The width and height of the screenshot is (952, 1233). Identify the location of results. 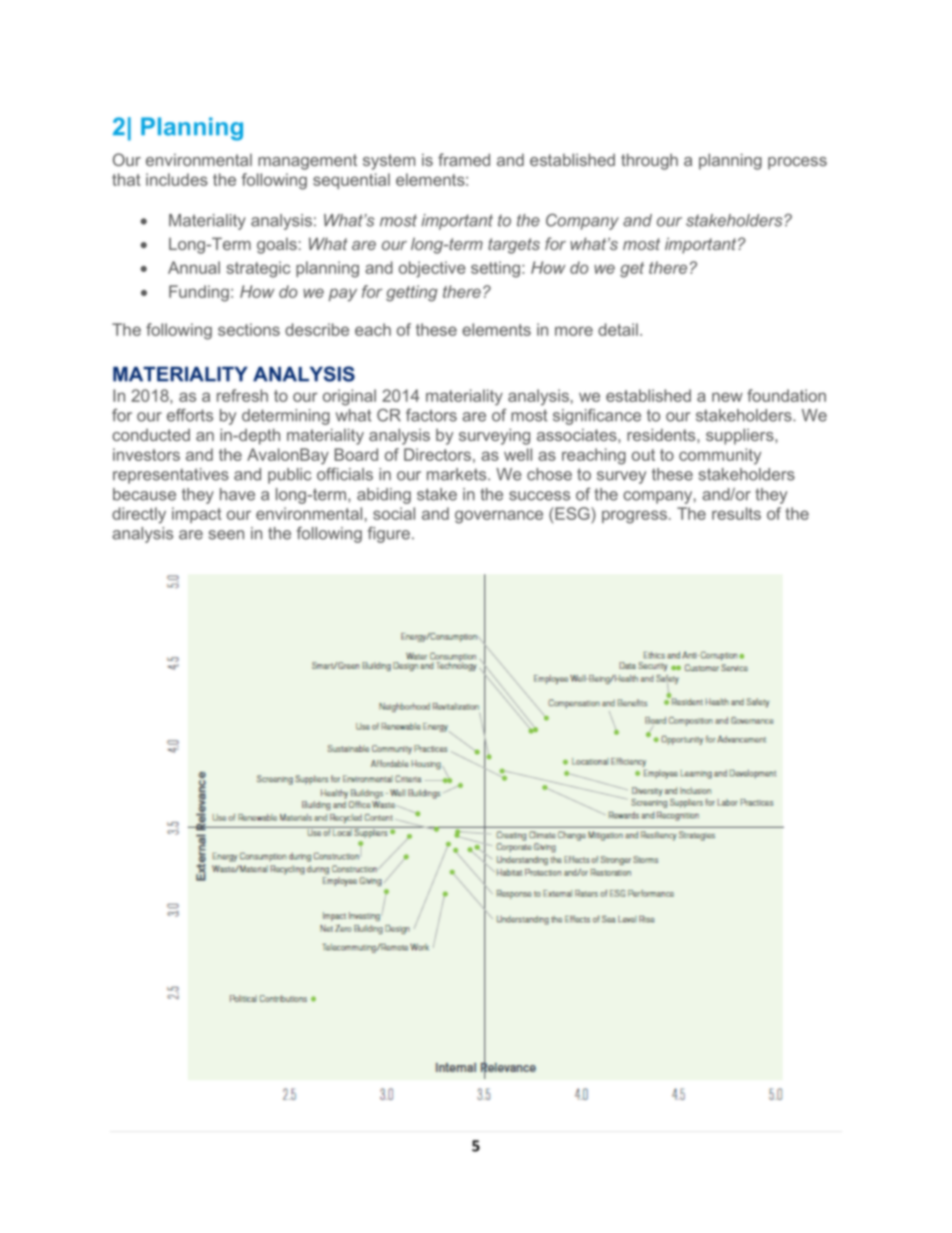
(736, 513).
